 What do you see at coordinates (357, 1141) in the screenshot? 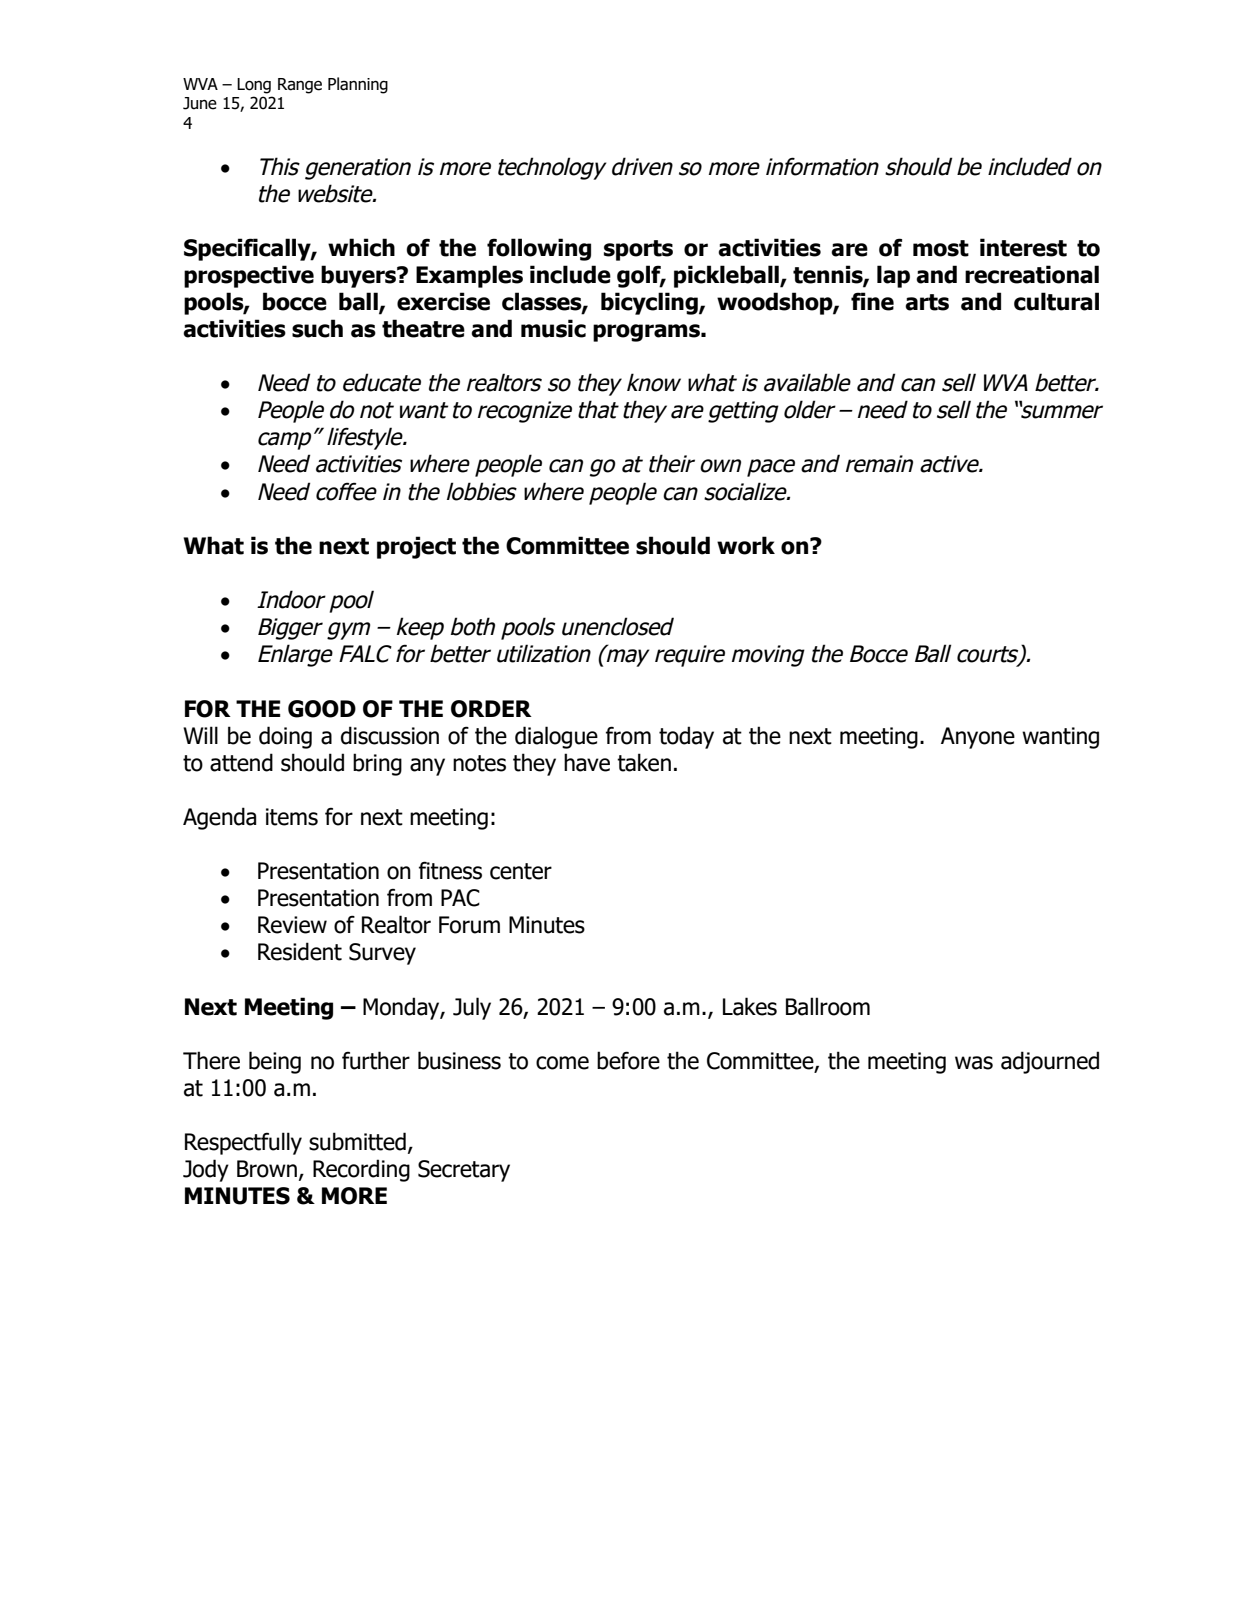
I see `submitted` at bounding box center [357, 1141].
